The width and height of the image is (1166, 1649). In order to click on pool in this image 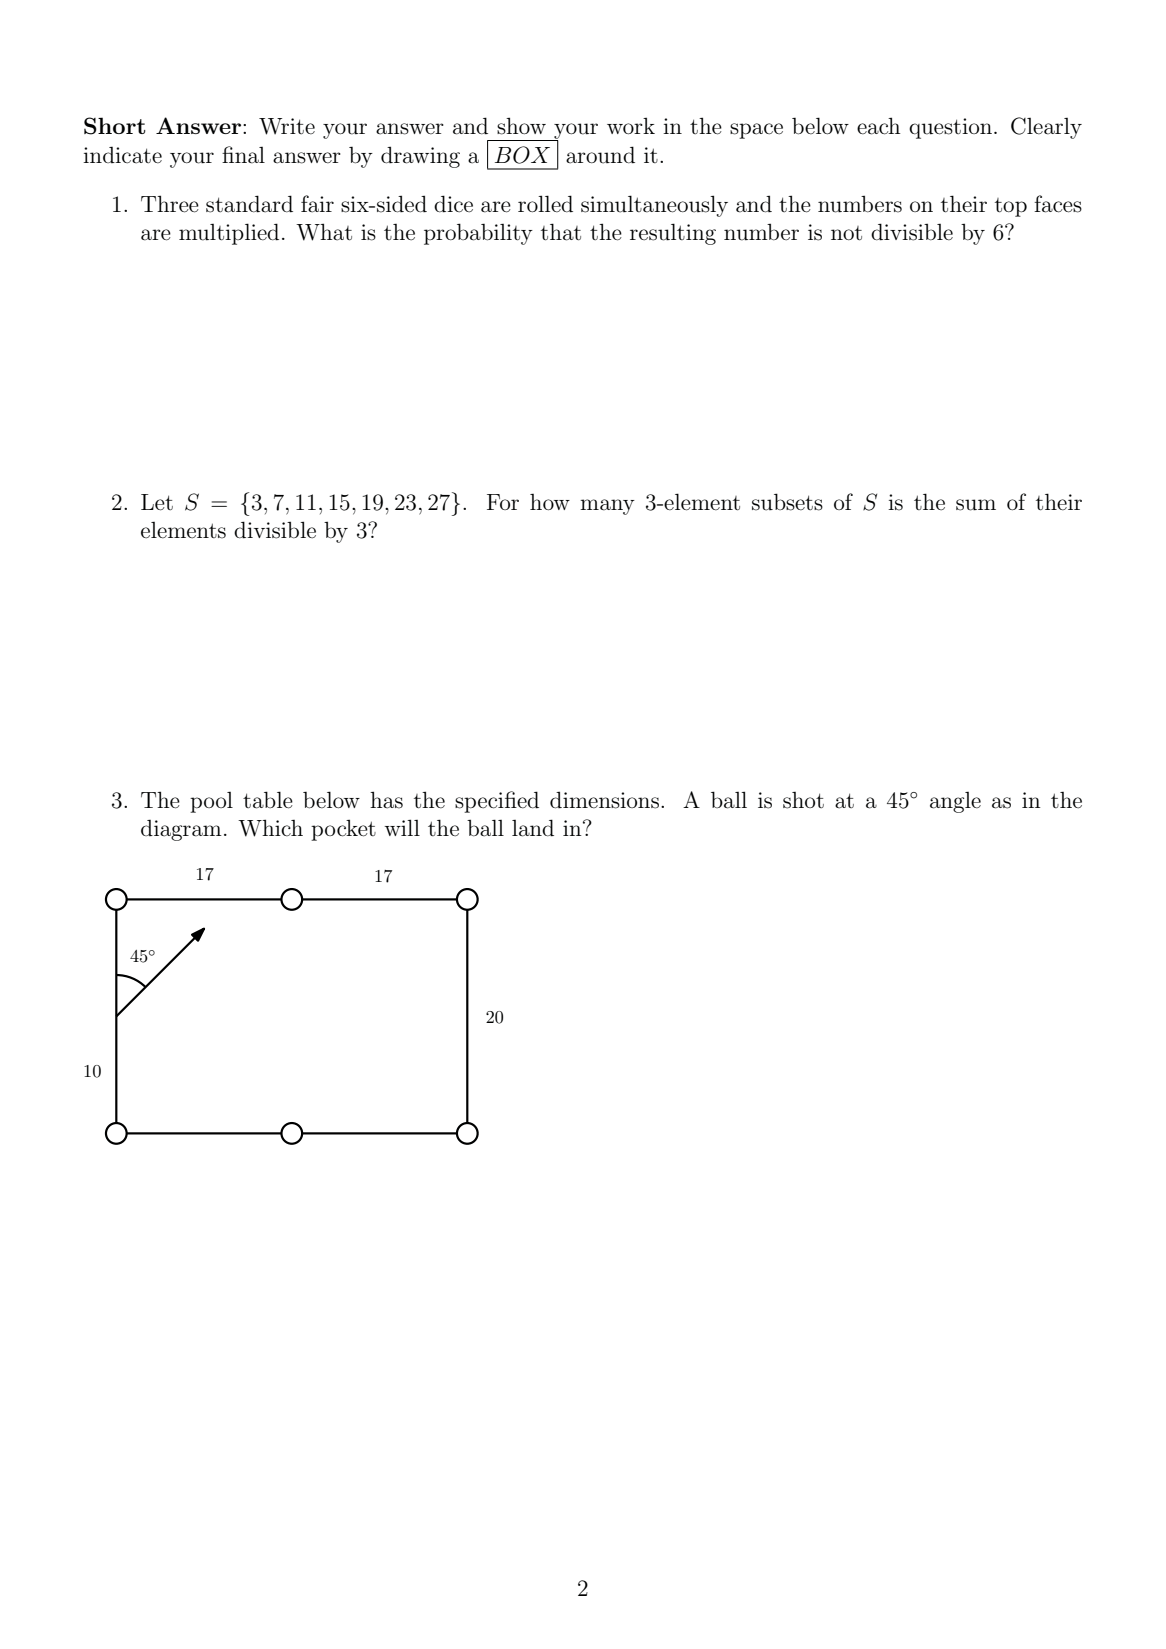, I will do `click(211, 802)`.
